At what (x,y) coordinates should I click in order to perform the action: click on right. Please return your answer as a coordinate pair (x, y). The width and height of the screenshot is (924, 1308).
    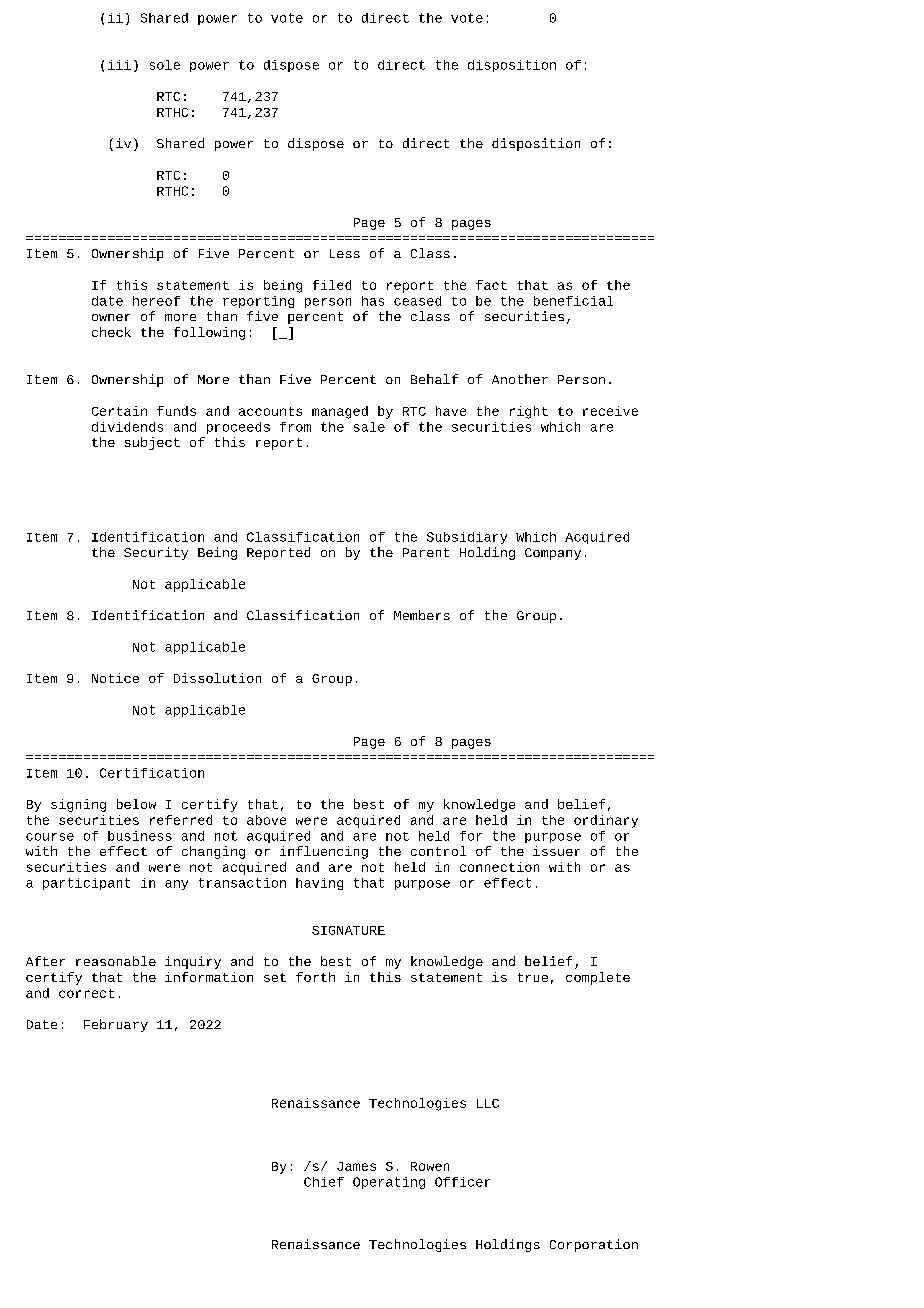
    Looking at the image, I should click on (529, 412).
